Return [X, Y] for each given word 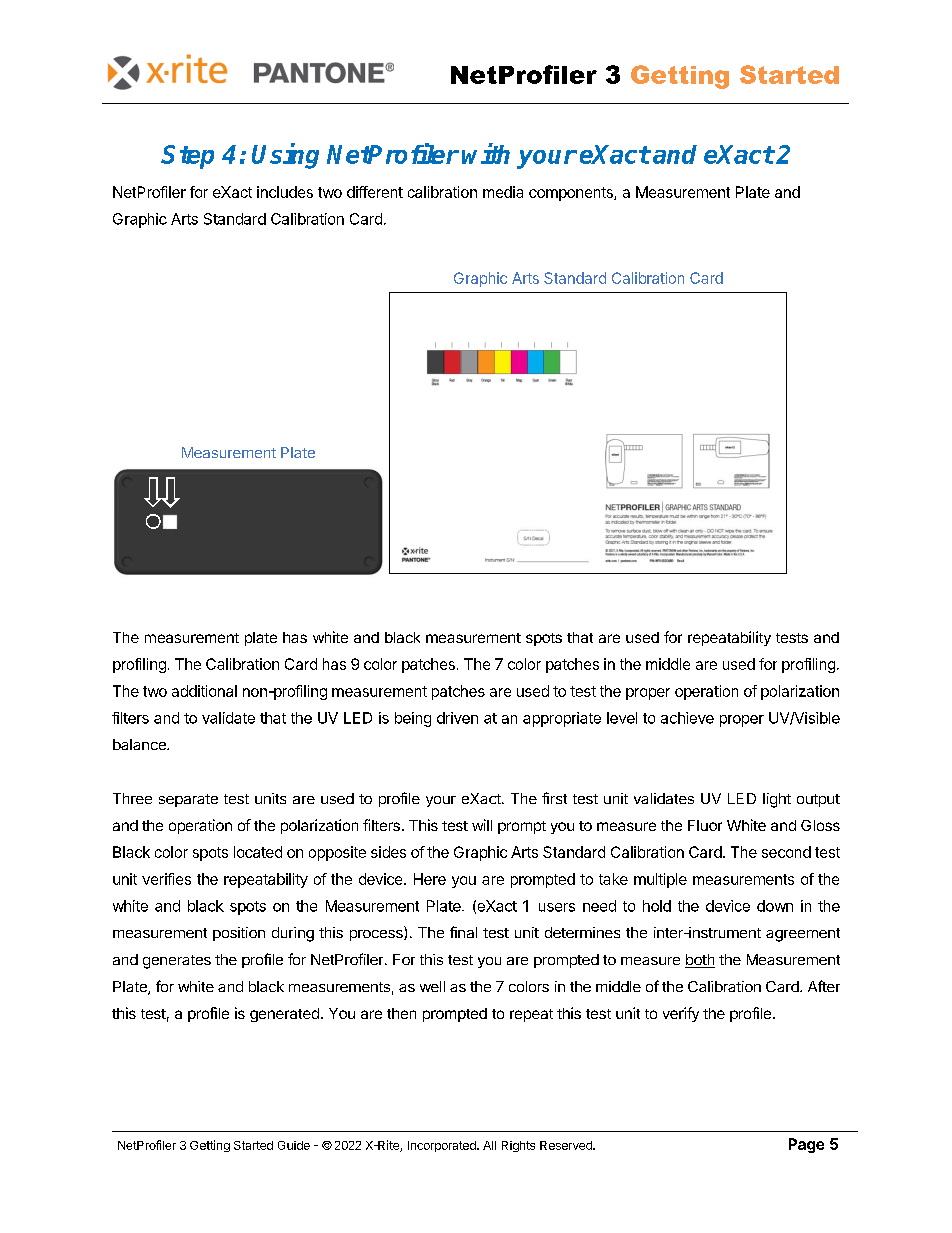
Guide [294, 1145]
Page [806, 1145]
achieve [687, 718]
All [489, 1145]
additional [204, 691]
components [572, 194]
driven [457, 718]
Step [187, 157]
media [503, 192]
